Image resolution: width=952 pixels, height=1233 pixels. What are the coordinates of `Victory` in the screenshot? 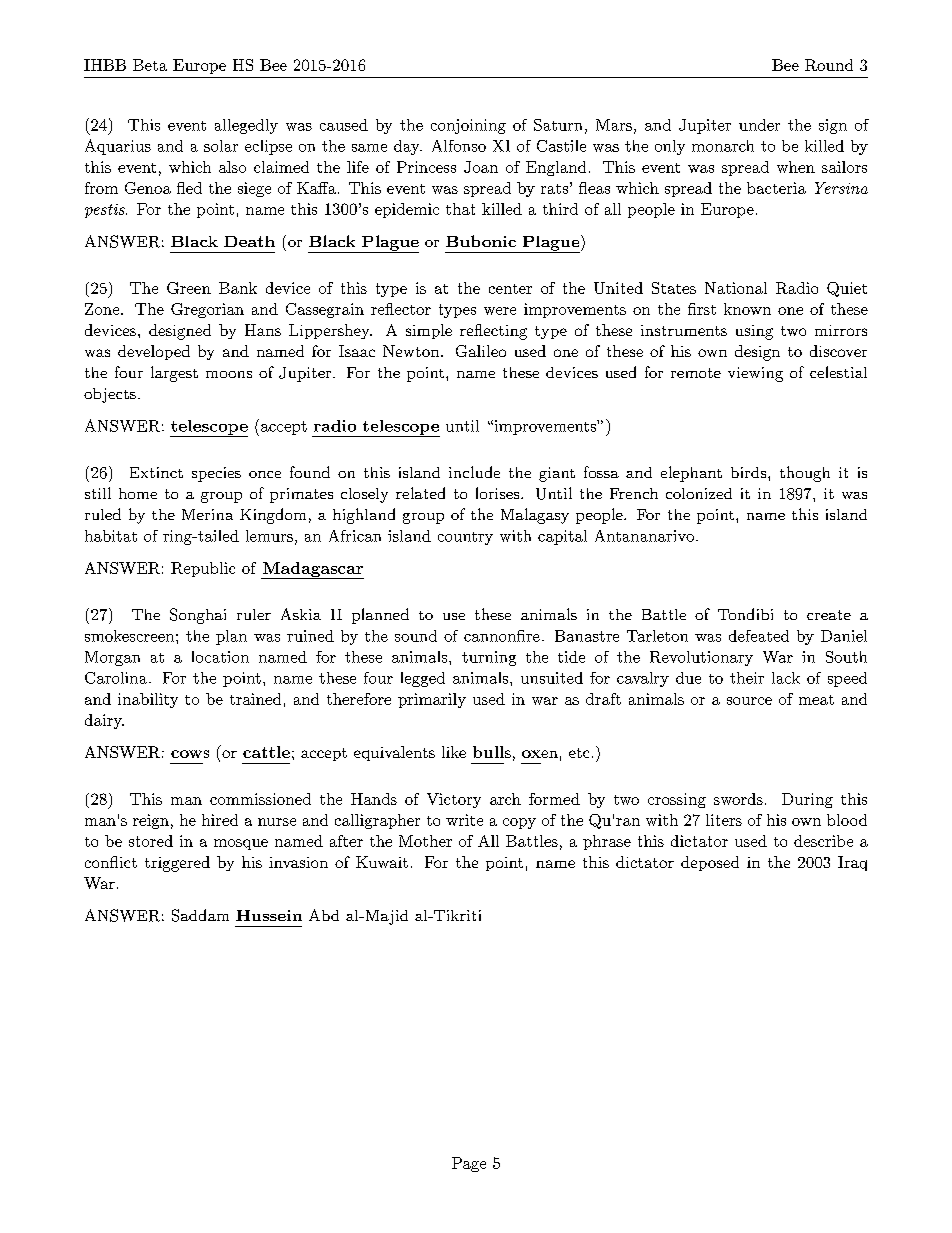 It's located at (454, 800).
